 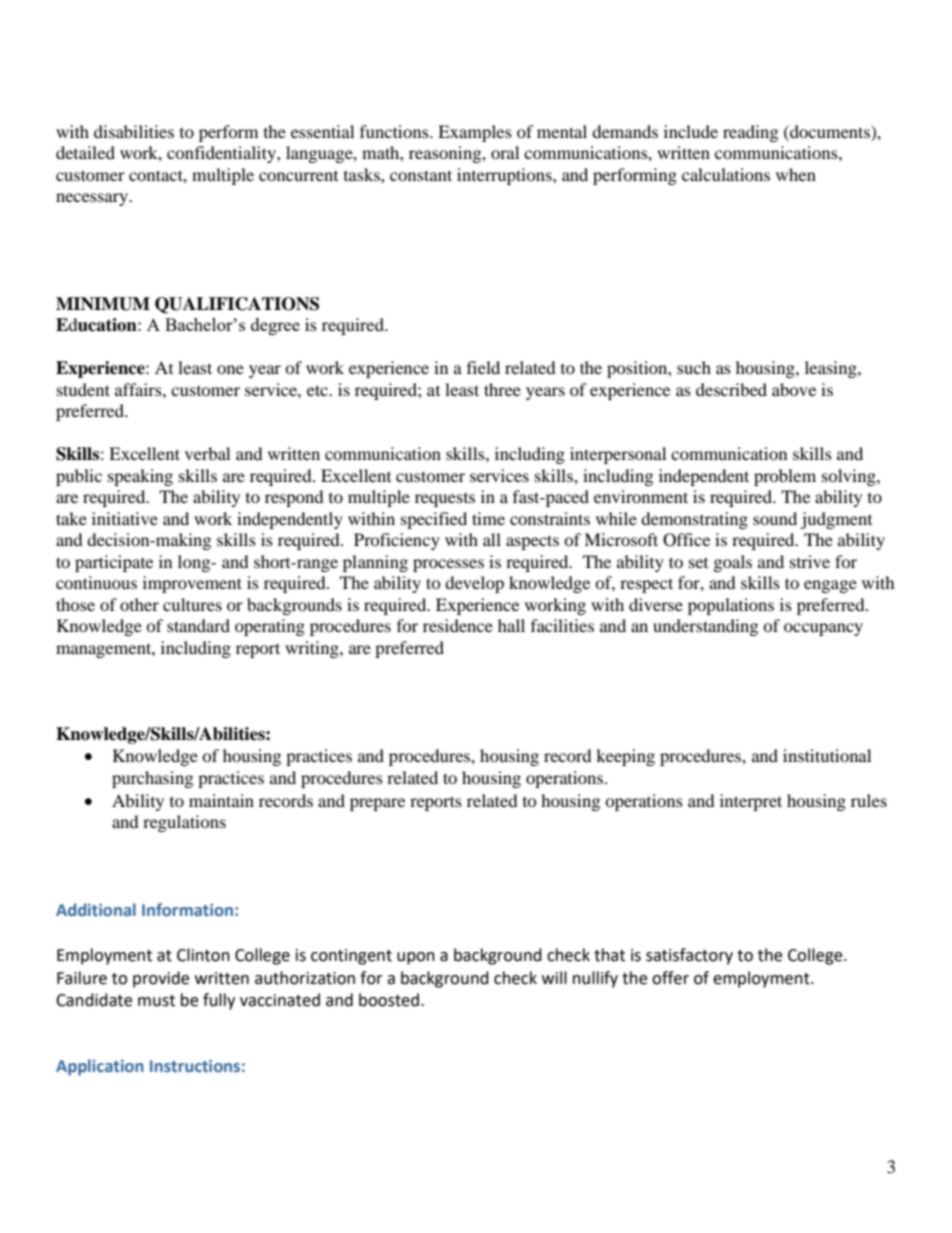 What do you see at coordinates (796, 174) in the screenshot?
I see `when` at bounding box center [796, 174].
